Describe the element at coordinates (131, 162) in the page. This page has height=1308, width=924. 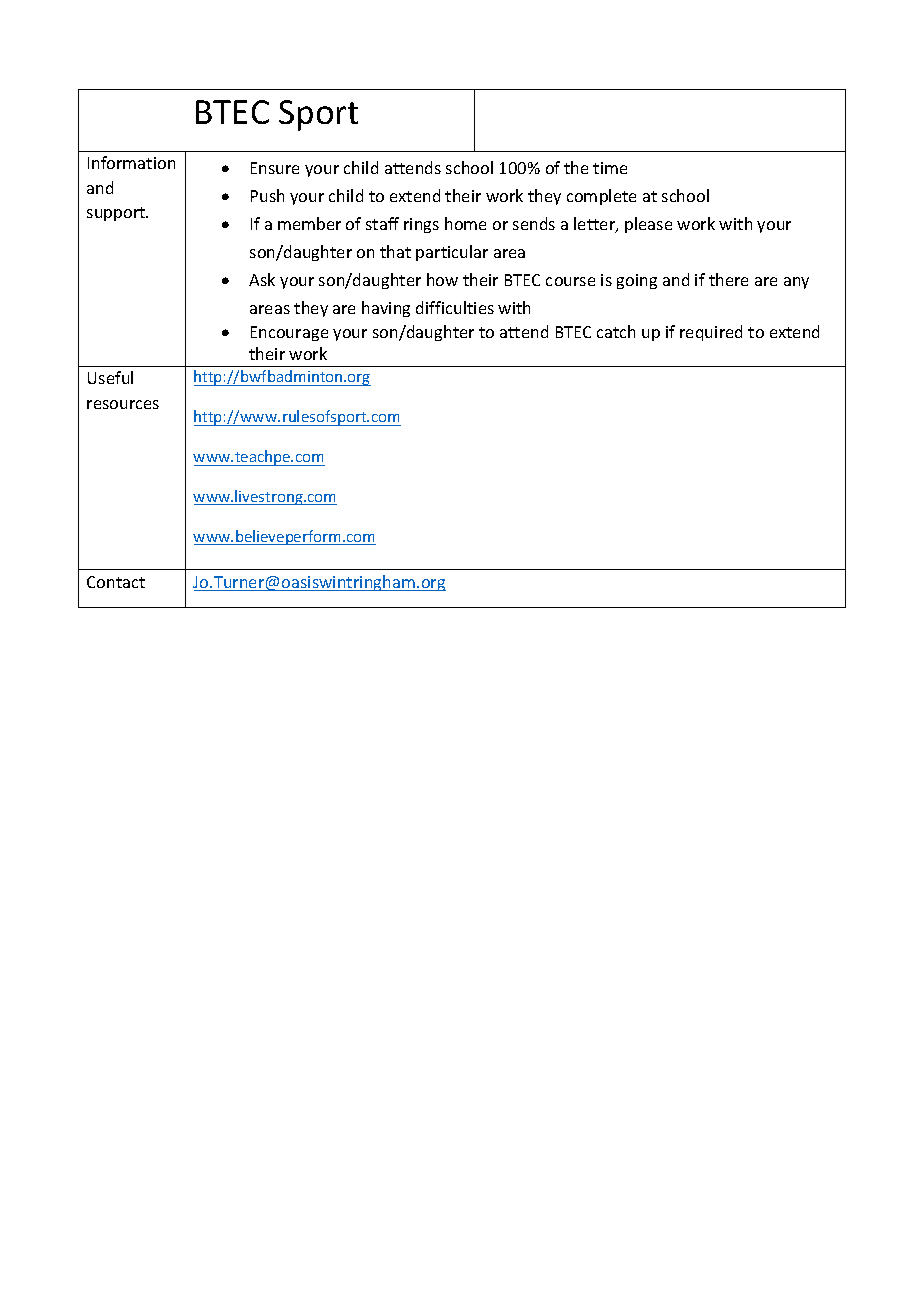
I see `Information` at that location.
